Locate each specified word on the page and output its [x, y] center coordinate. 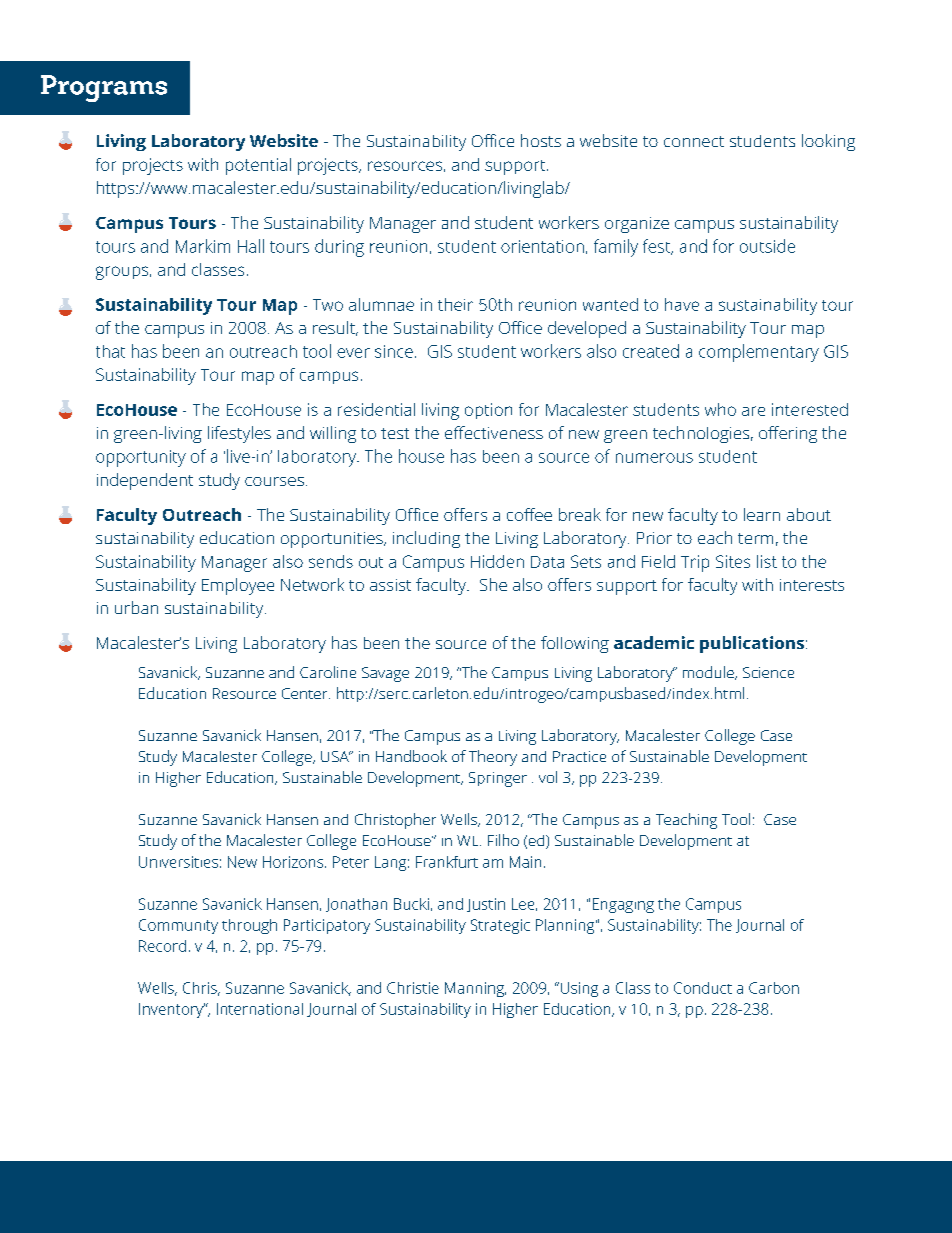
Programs [104, 88]
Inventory [172, 1010]
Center [306, 693]
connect [694, 141]
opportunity [141, 458]
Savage [385, 674]
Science [768, 672]
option [488, 411]
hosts [541, 140]
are [753, 411]
